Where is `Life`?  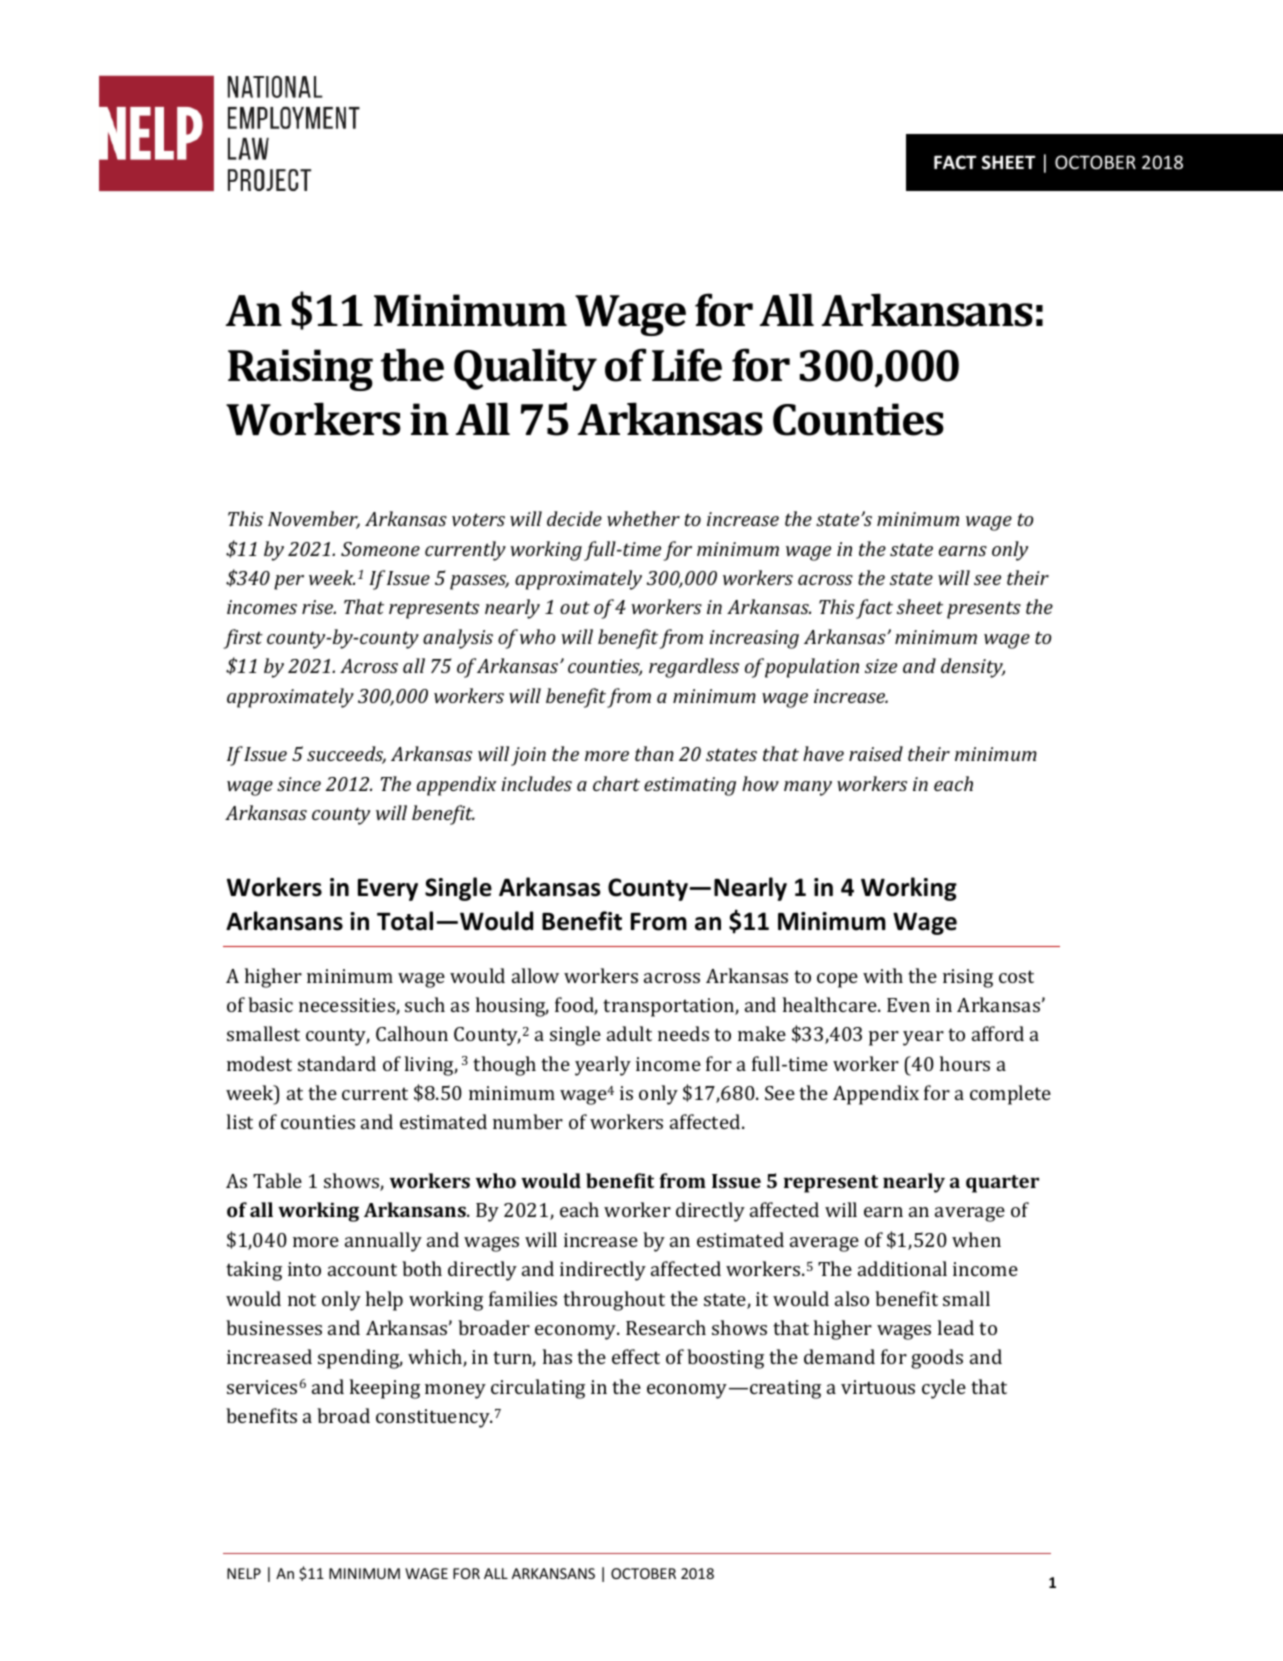 Life is located at coordinates (687, 365).
